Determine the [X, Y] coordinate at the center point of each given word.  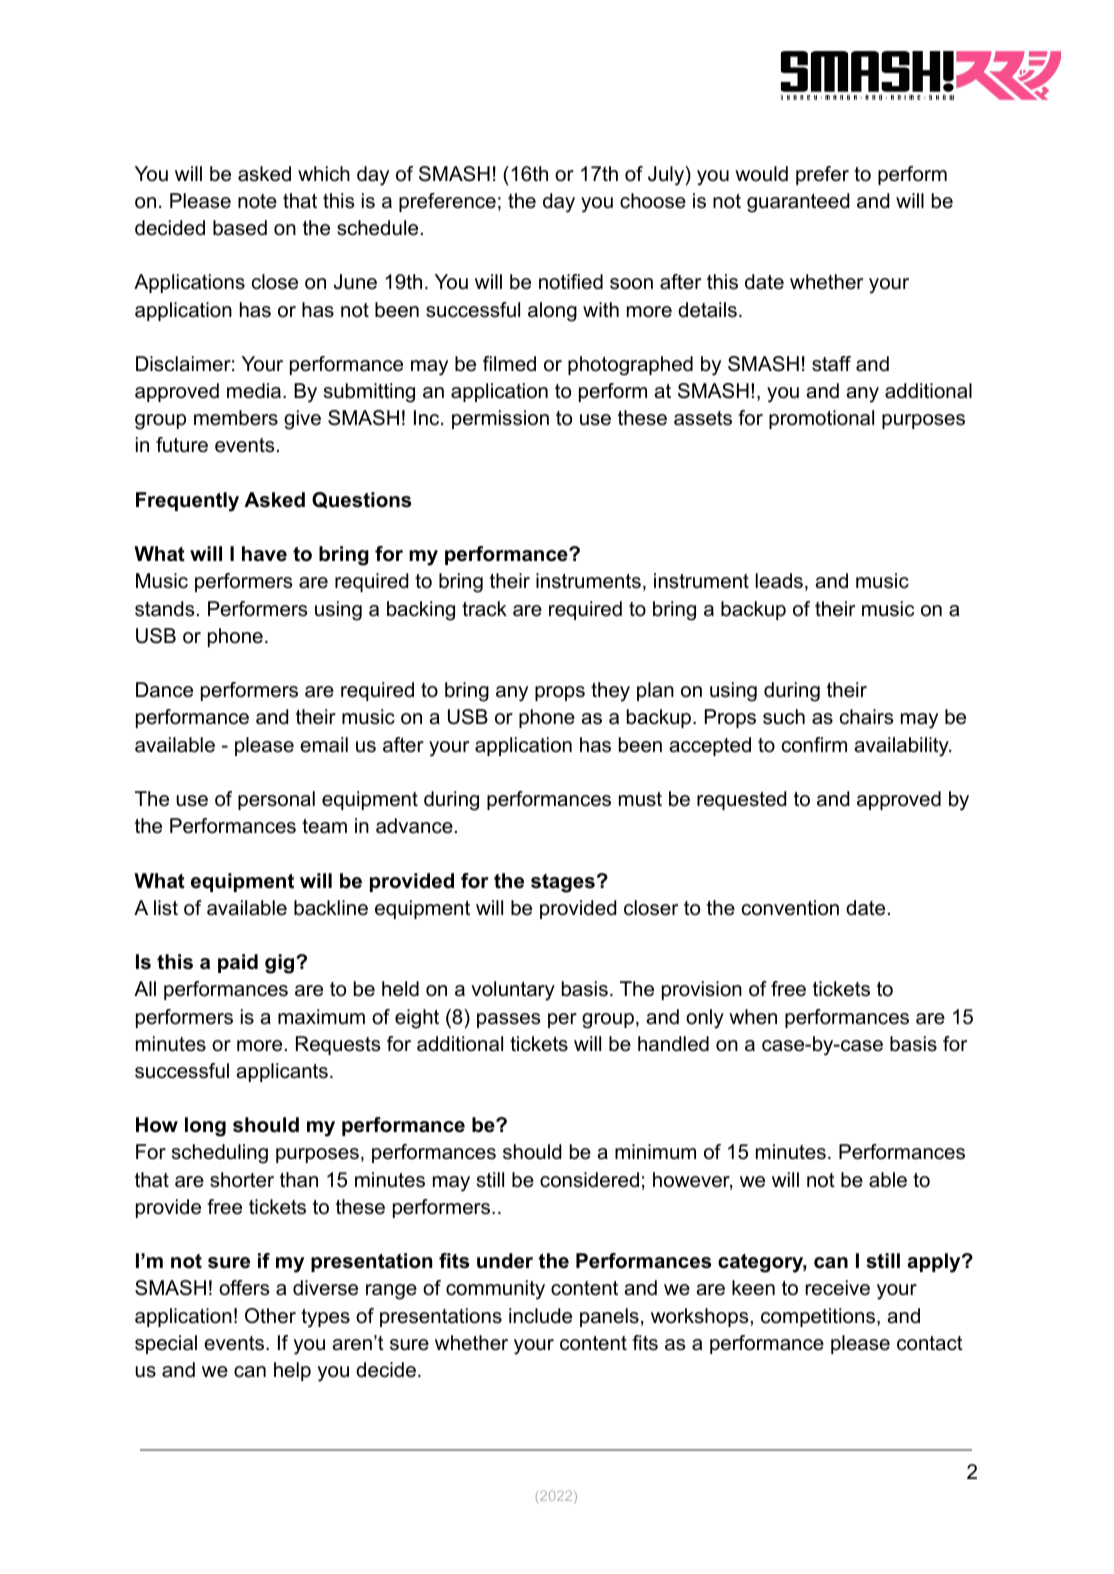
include [540, 1316]
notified [571, 282]
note [257, 201]
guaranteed [798, 203]
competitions [818, 1317]
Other [270, 1316]
